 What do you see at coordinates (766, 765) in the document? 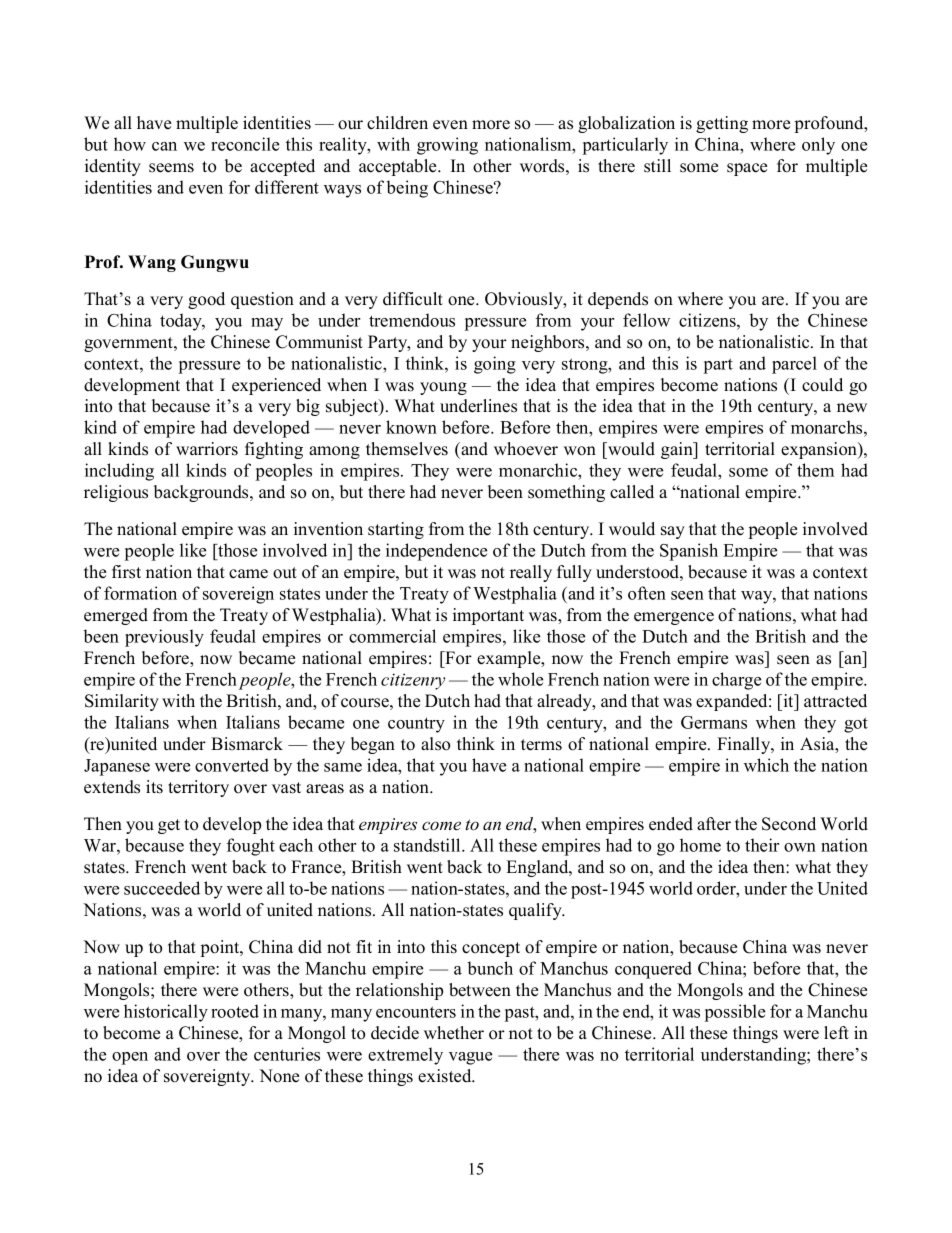
I see `which` at bounding box center [766, 765].
